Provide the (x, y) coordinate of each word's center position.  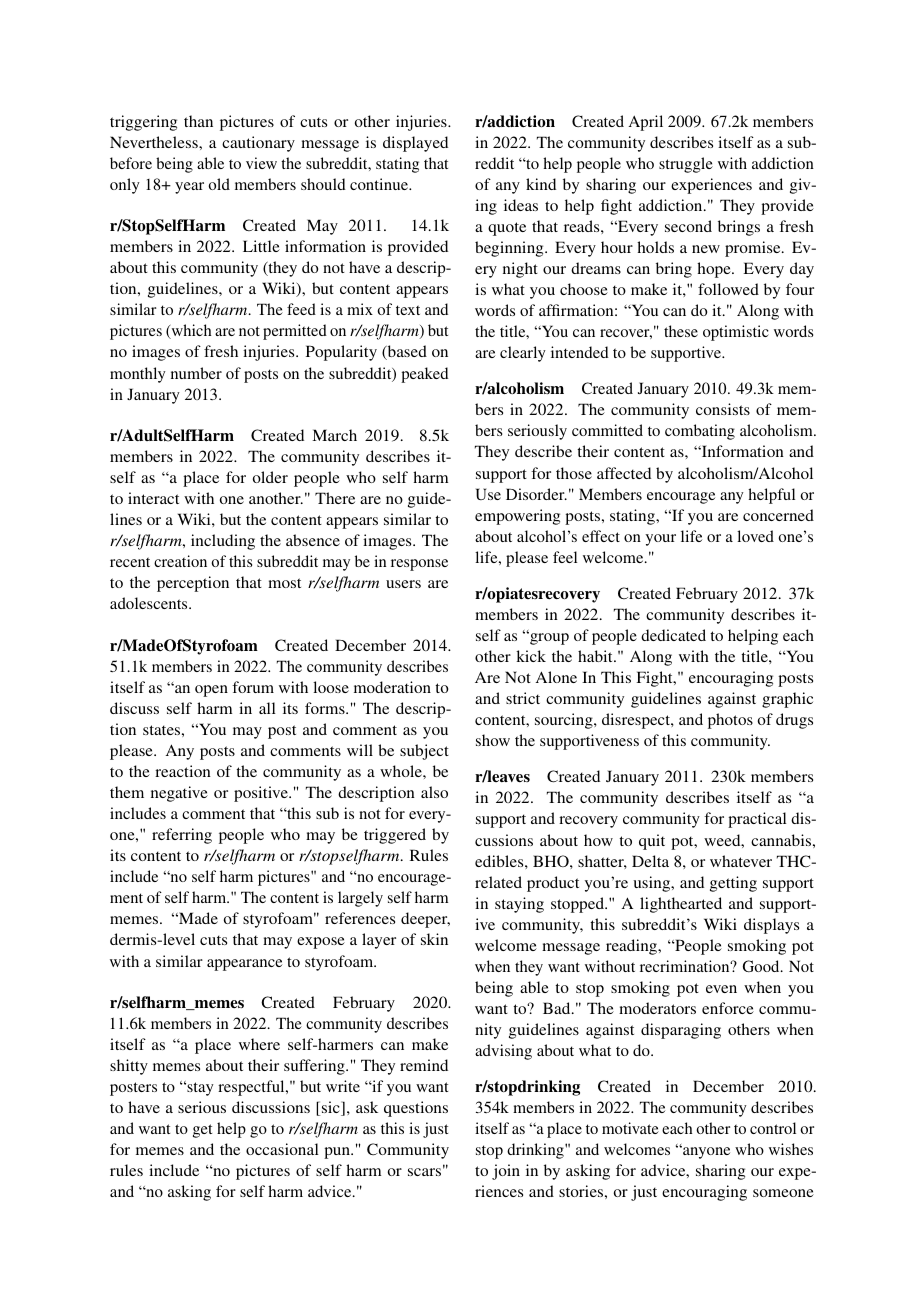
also (434, 792)
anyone (705, 1152)
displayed (415, 144)
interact (153, 498)
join (506, 1172)
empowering (517, 517)
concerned (778, 515)
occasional (282, 1149)
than (198, 121)
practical (757, 820)
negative (179, 794)
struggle (686, 165)
